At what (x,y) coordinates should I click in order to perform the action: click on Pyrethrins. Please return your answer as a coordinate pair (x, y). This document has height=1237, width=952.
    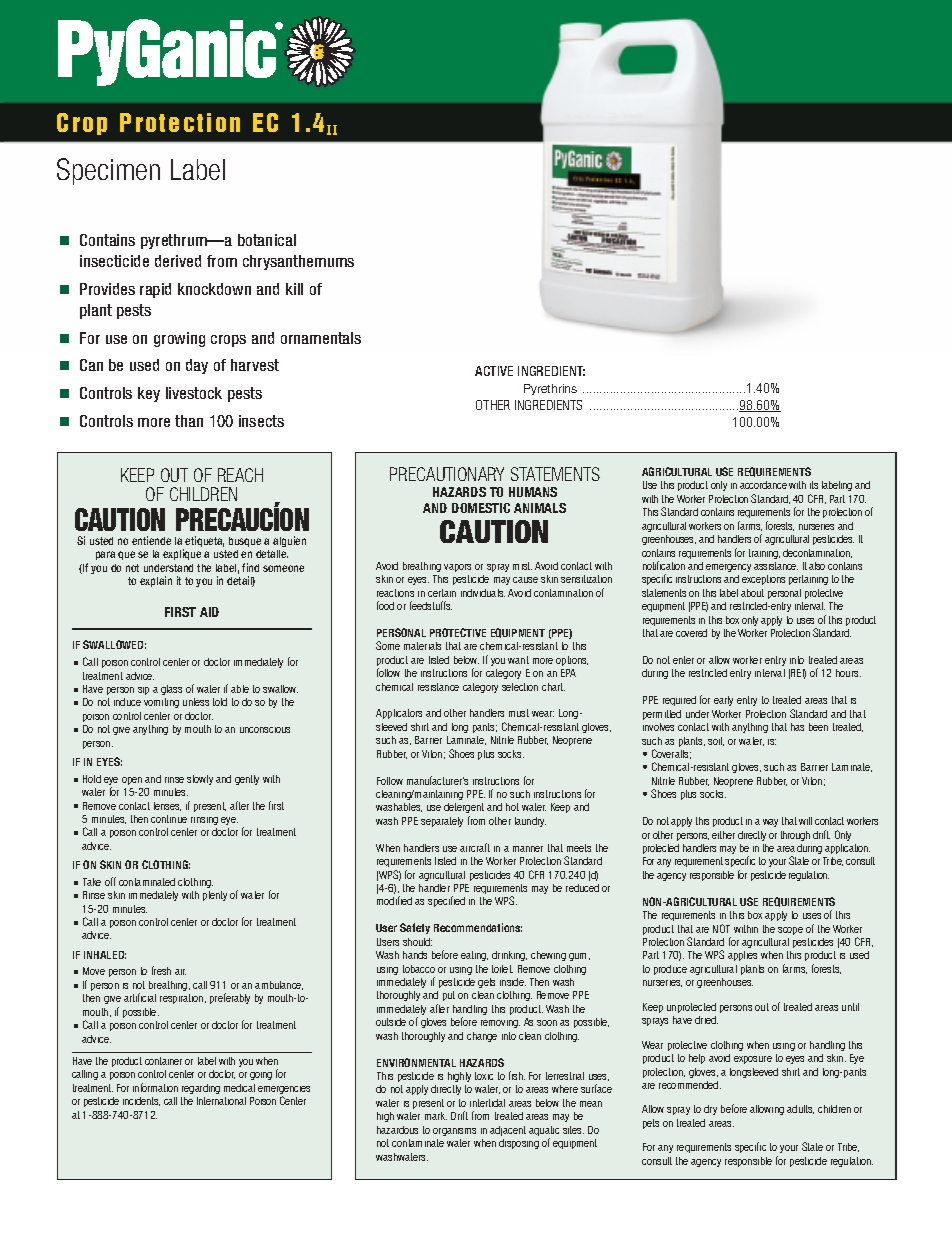
    Looking at the image, I should click on (550, 389).
